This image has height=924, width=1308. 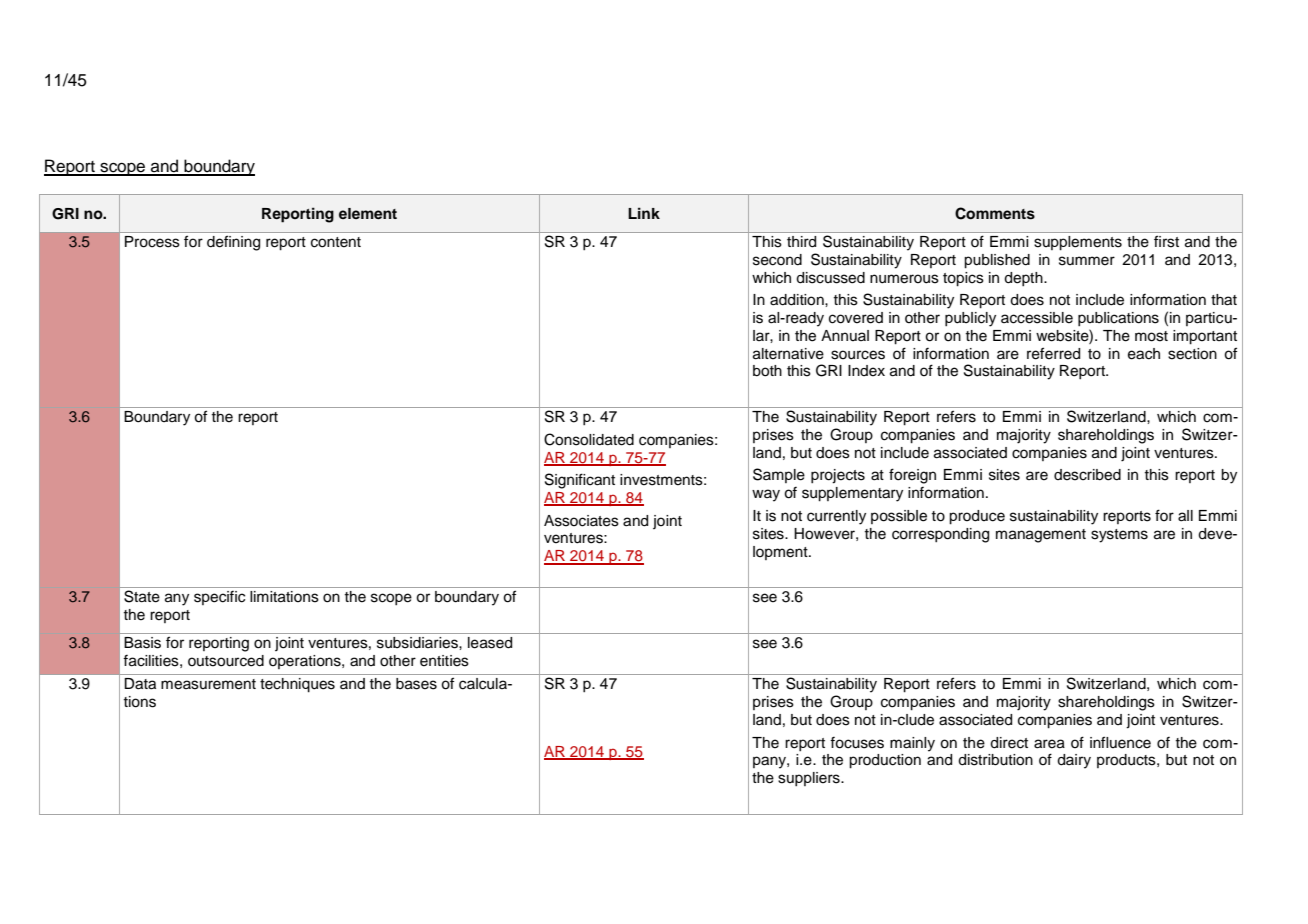 I want to click on defining, so click(x=233, y=243).
